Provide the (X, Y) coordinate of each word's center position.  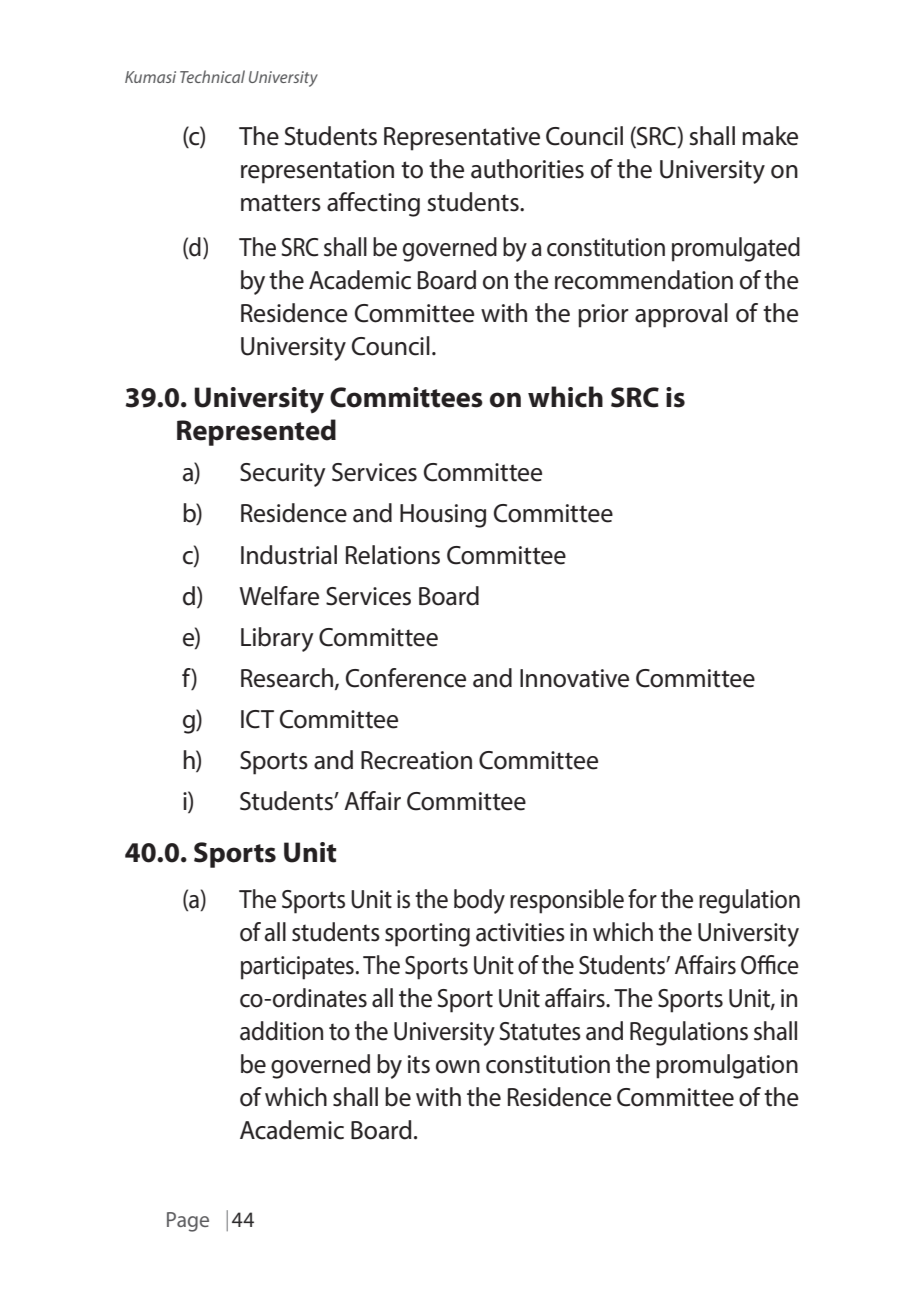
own (458, 1067)
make (770, 136)
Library (277, 639)
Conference (406, 678)
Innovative (574, 678)
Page (188, 1222)
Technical (212, 76)
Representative (462, 139)
